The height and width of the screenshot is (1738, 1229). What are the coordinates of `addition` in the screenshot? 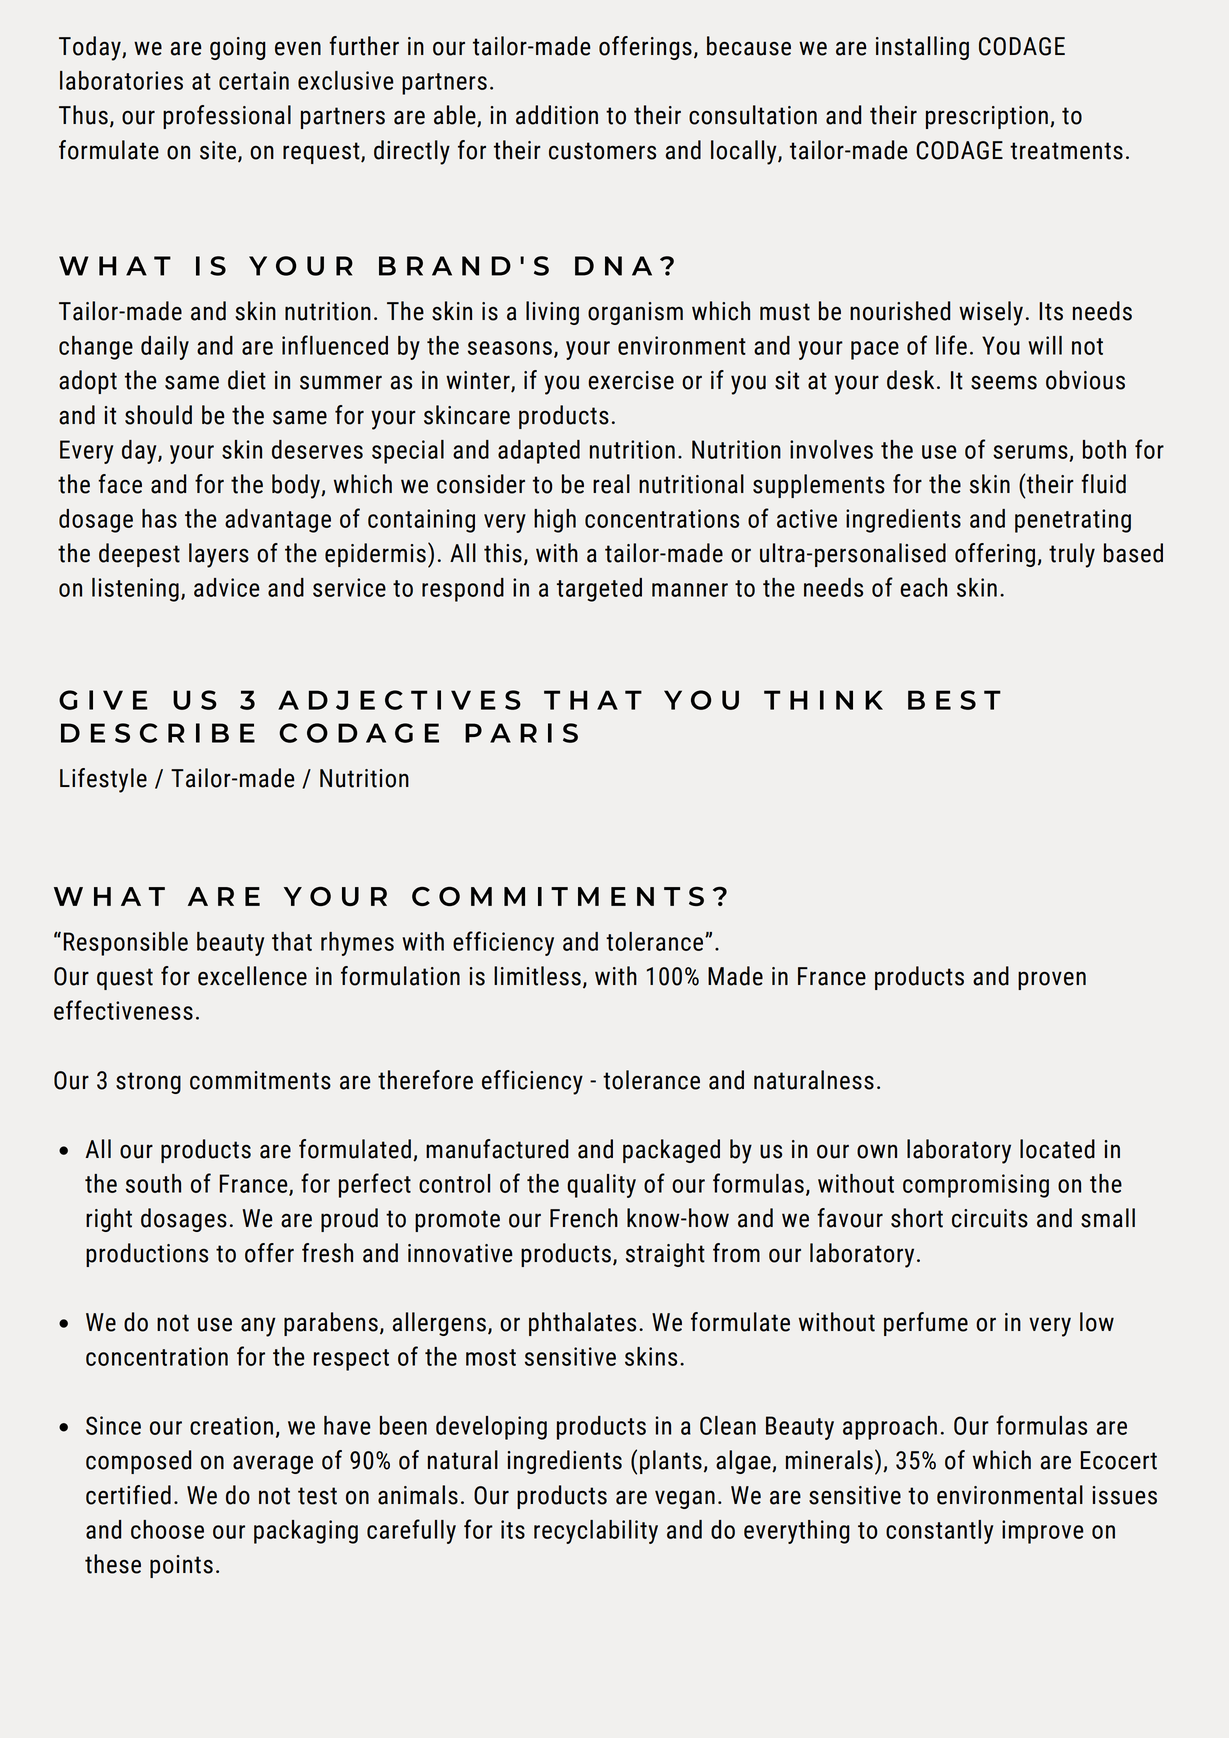 It's located at (557, 115).
